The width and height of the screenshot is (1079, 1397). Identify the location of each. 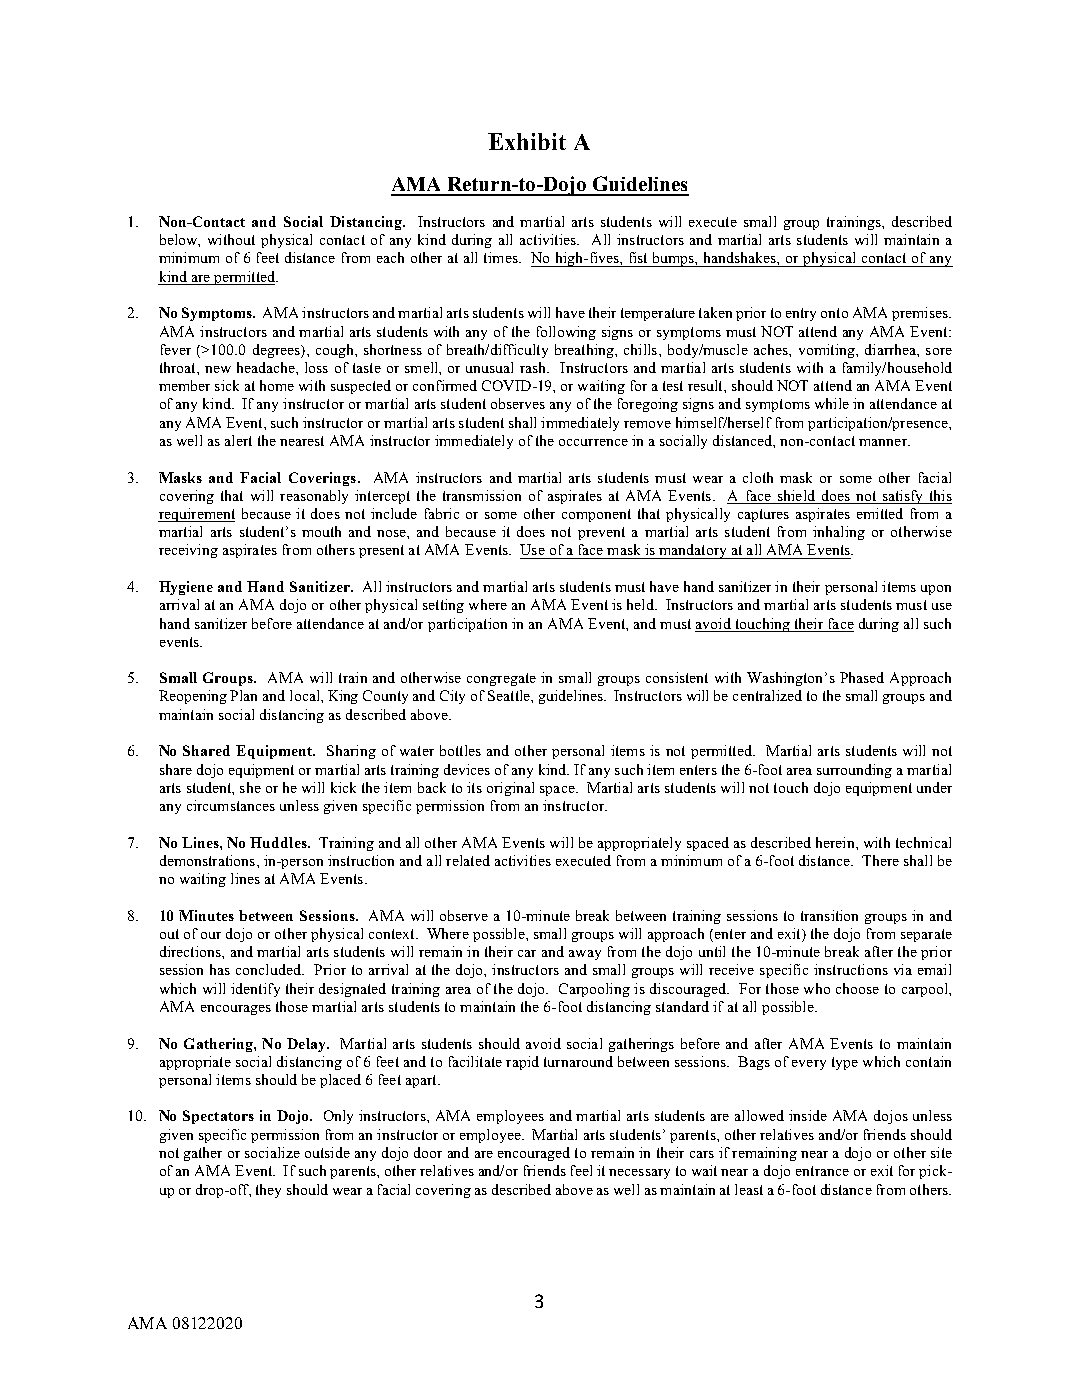
(390, 257).
